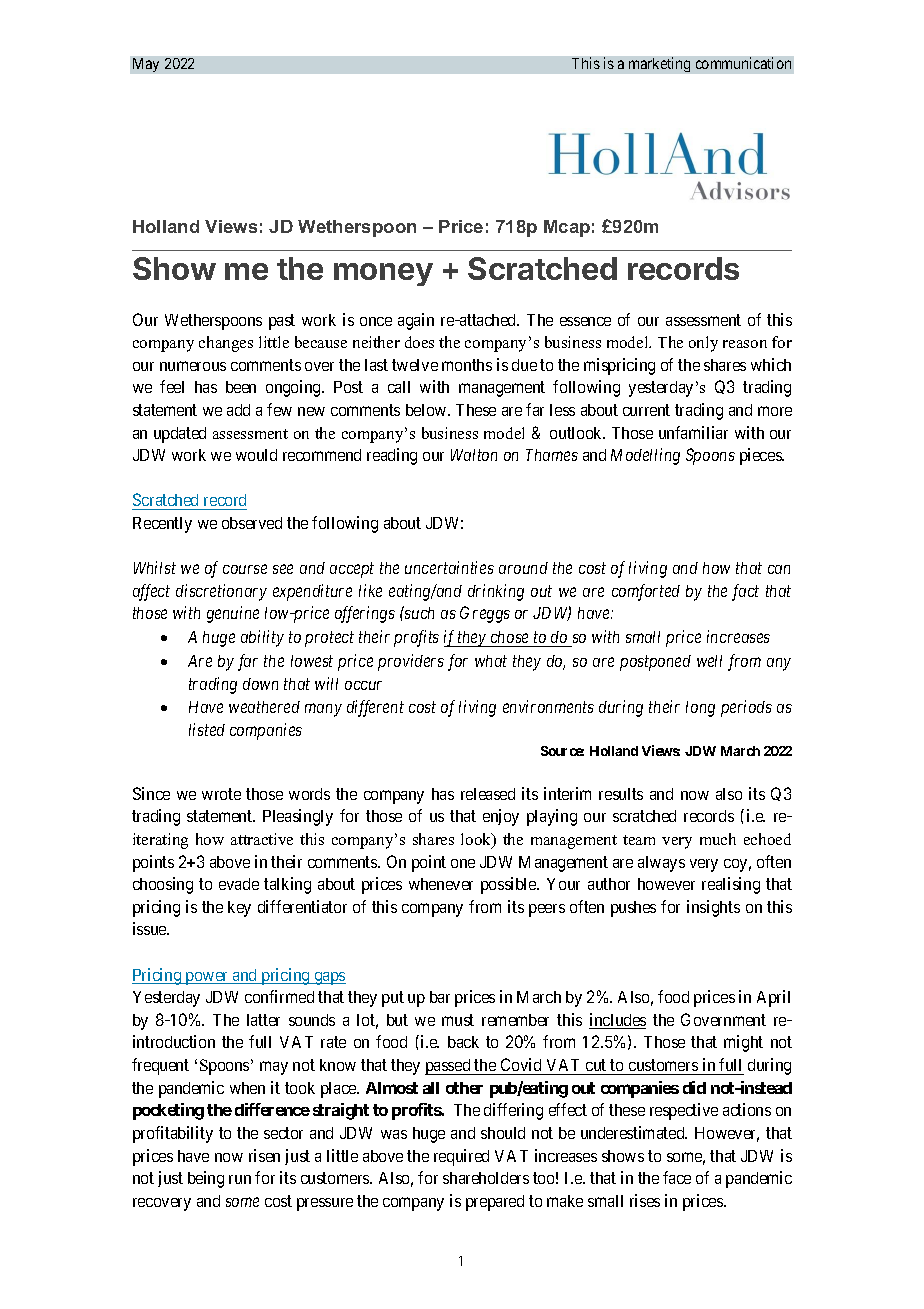 The width and height of the page is (924, 1309). I want to click on money, so click(383, 274).
